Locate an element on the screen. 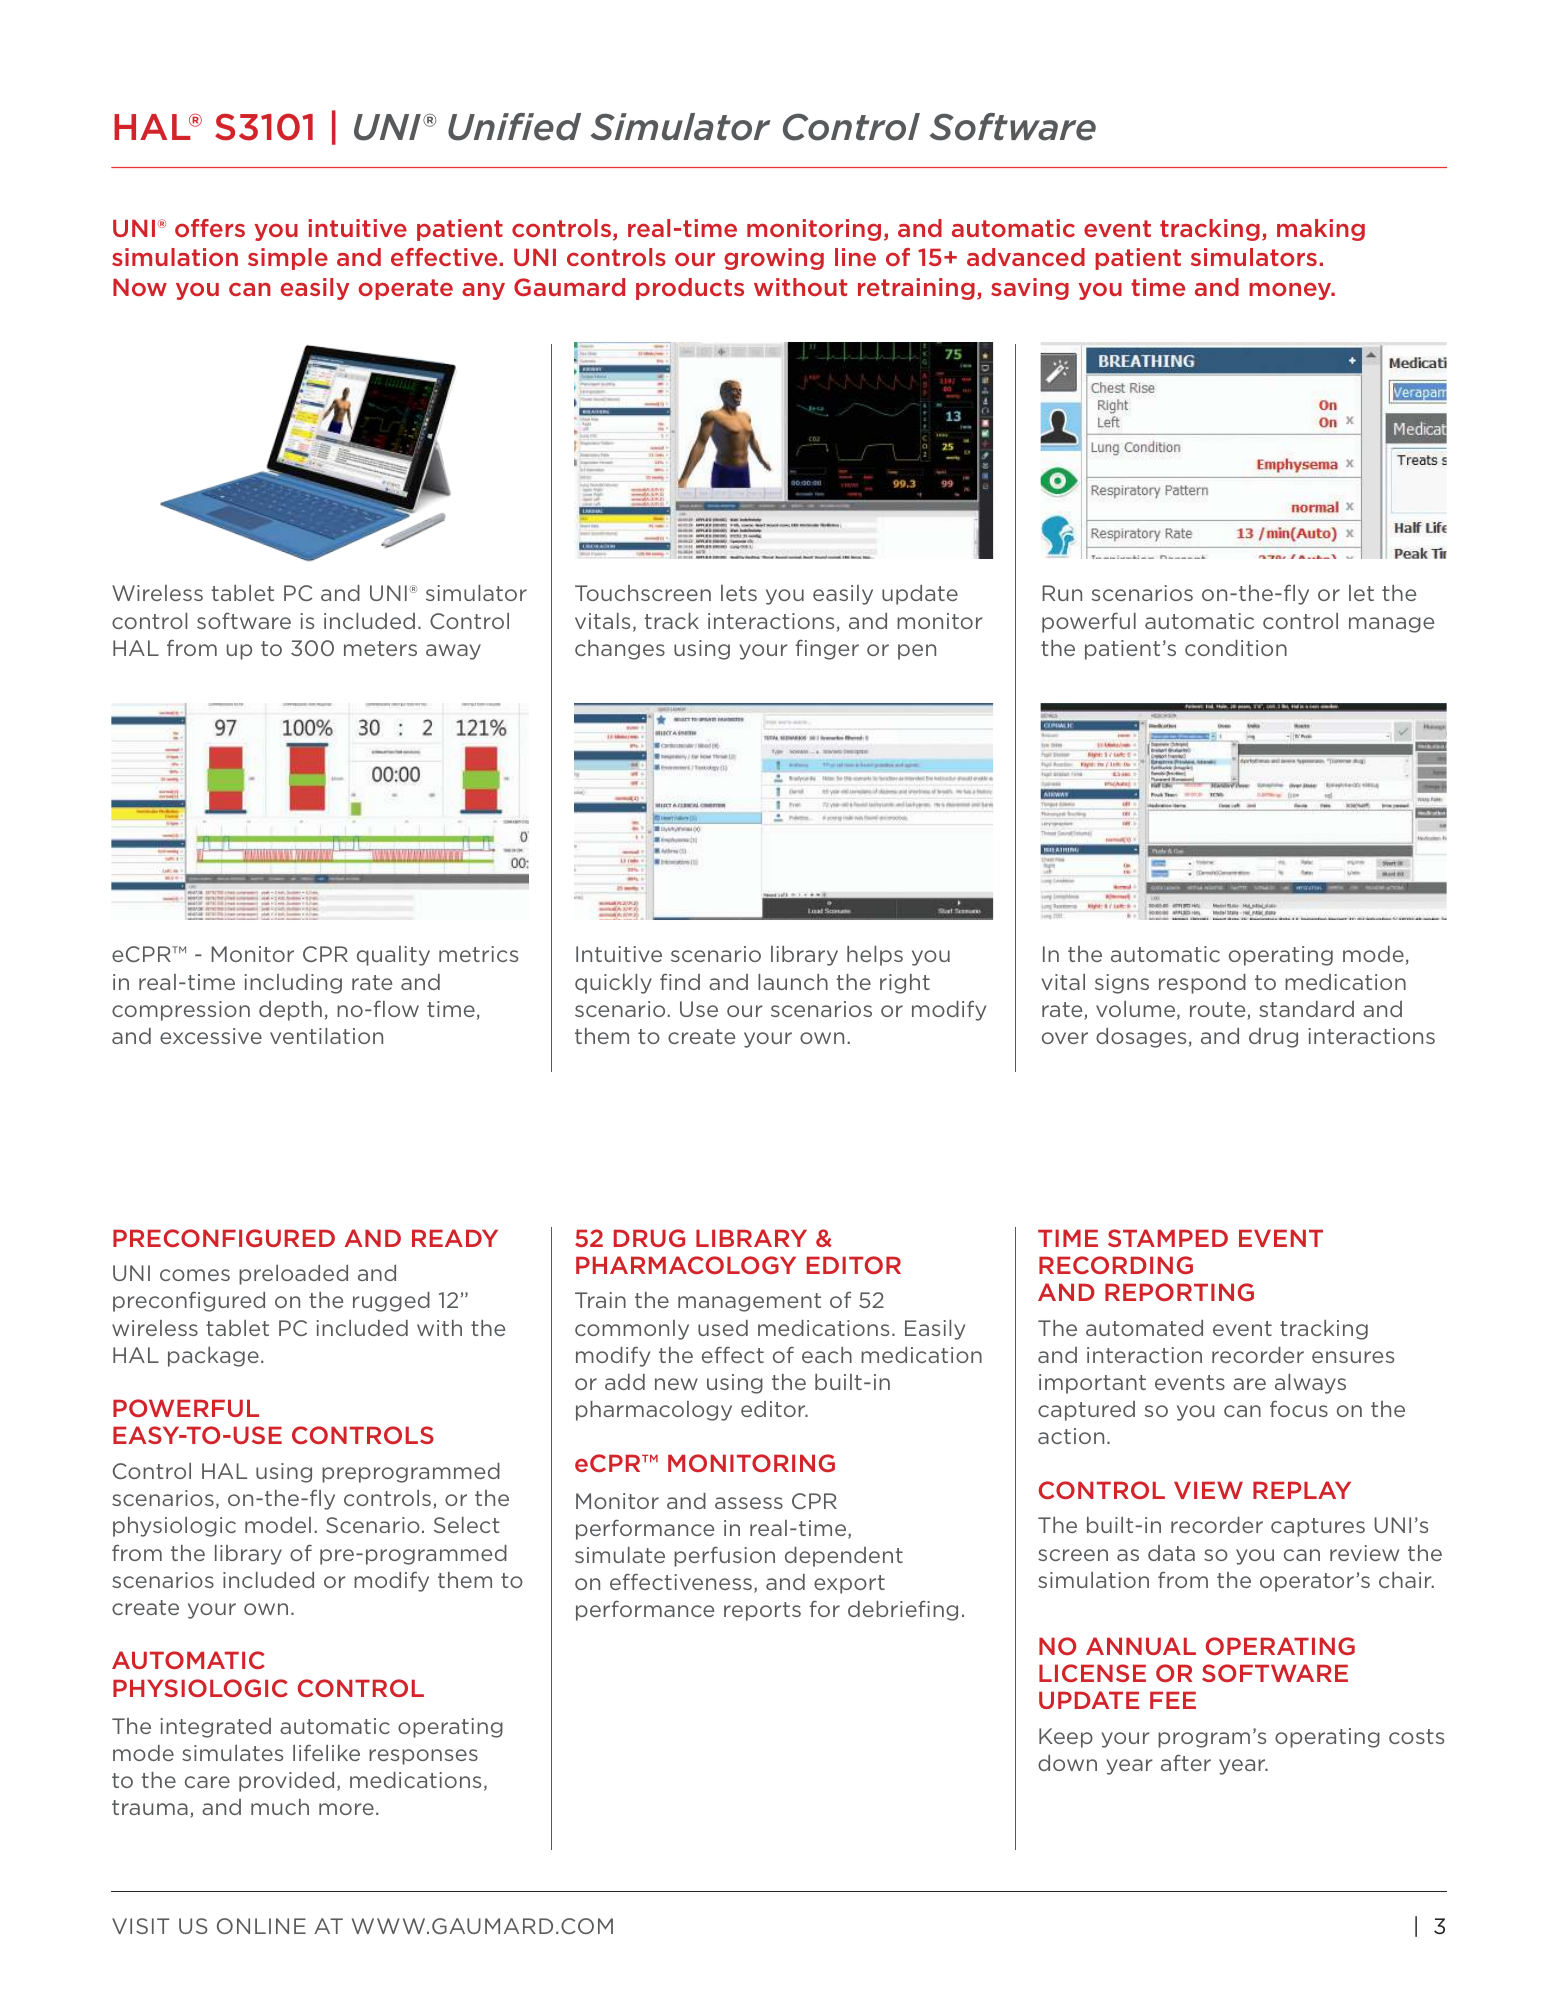 The height and width of the screenshot is (2003, 1558). down is located at coordinates (1067, 1763).
